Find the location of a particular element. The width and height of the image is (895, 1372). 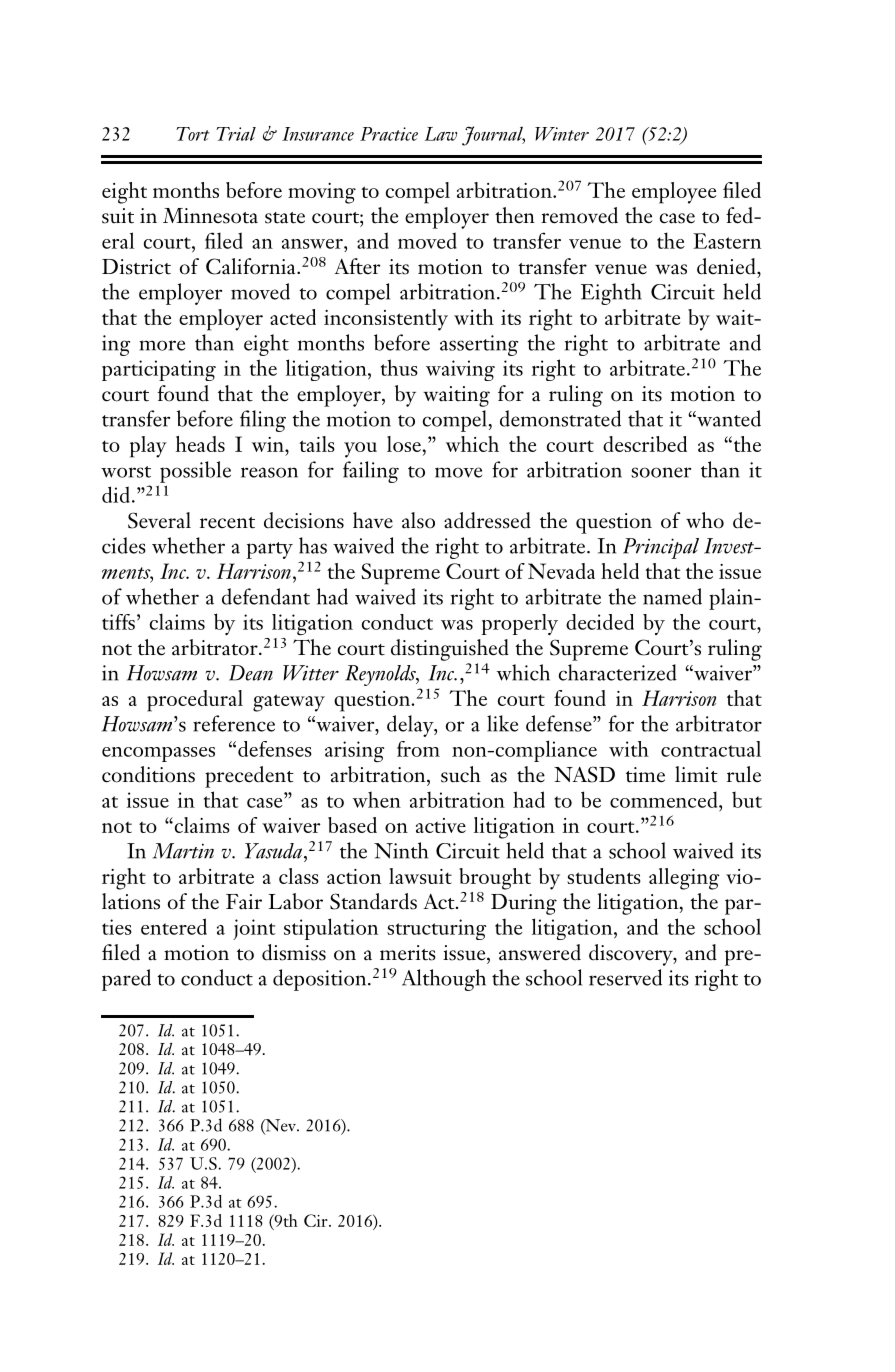

merits is located at coordinates (408, 953).
